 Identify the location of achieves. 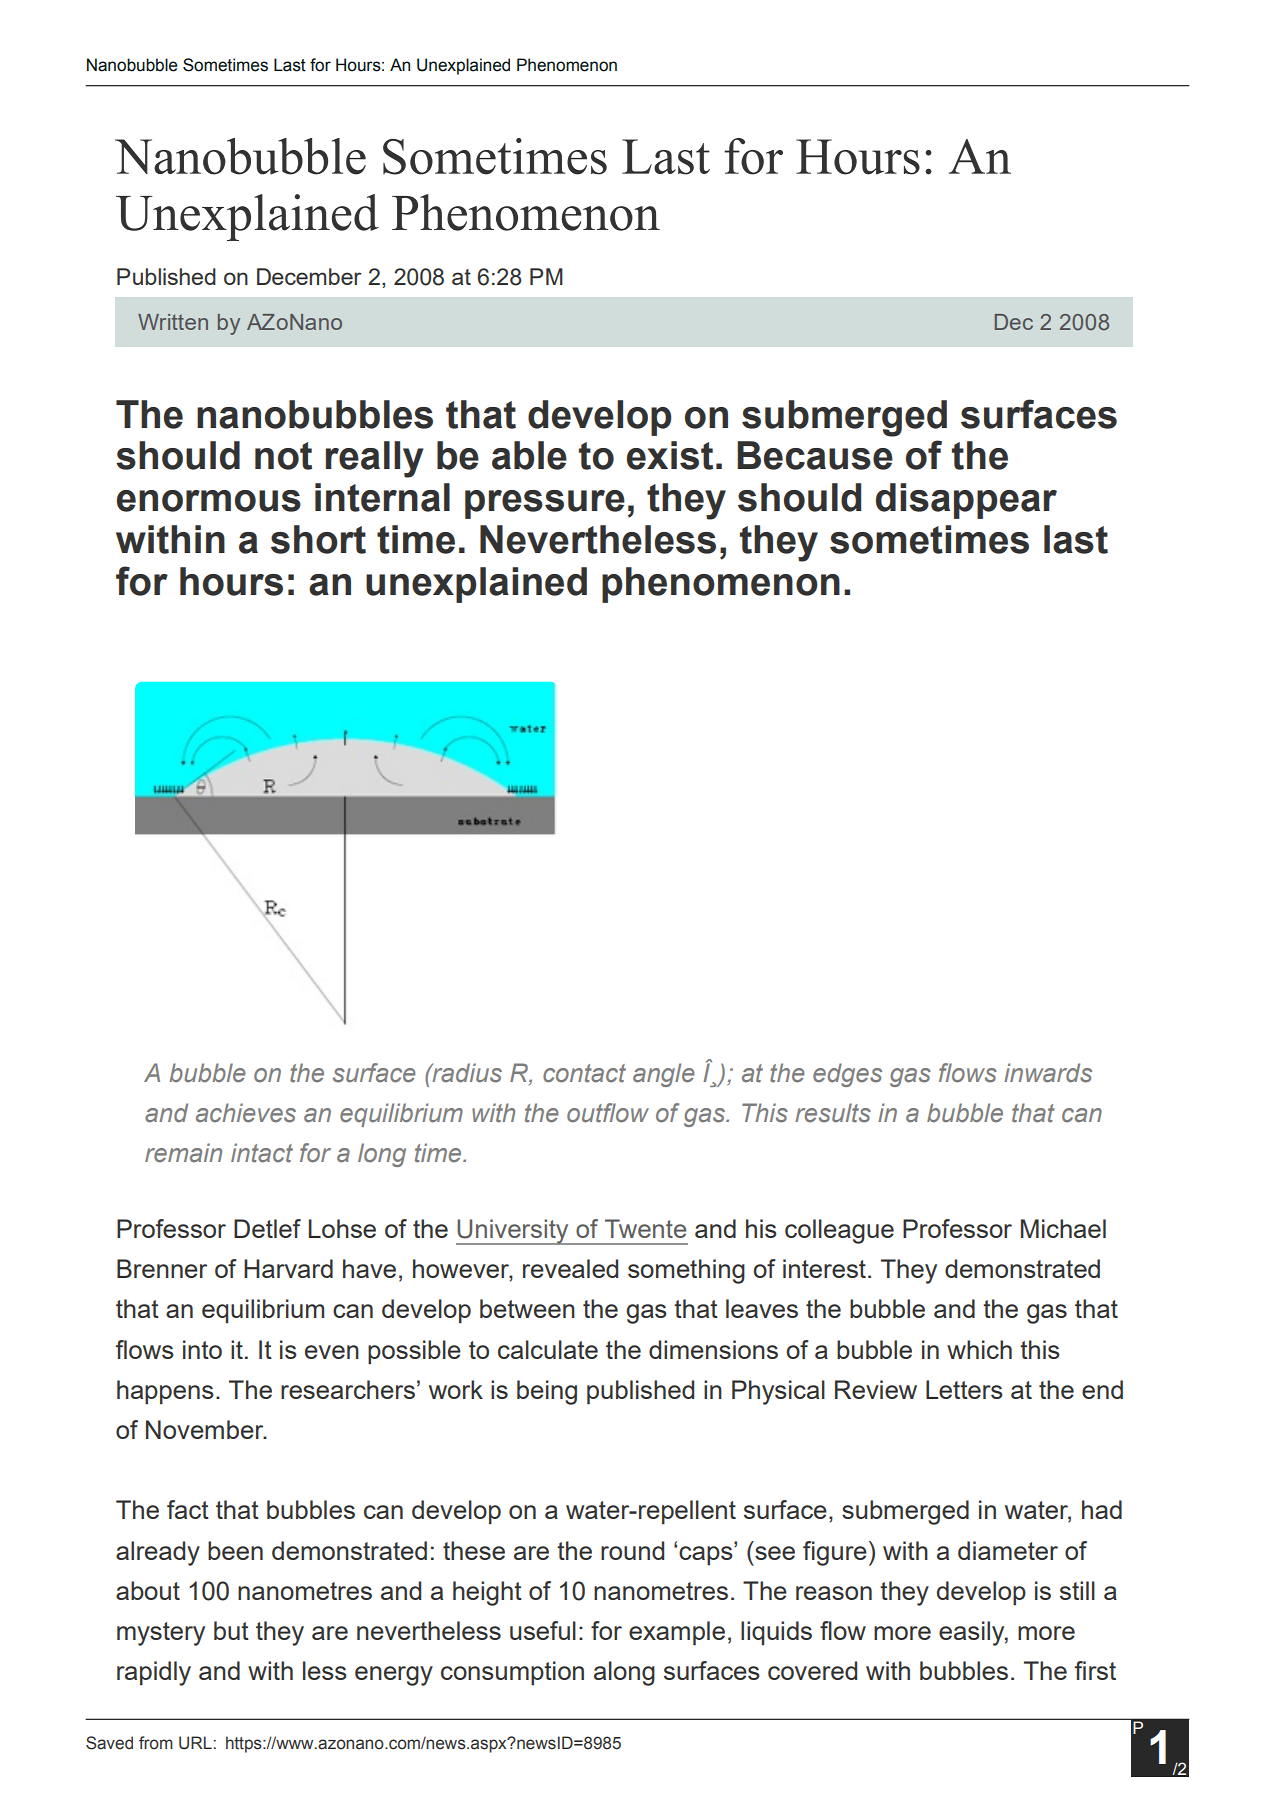
(246, 1113).
